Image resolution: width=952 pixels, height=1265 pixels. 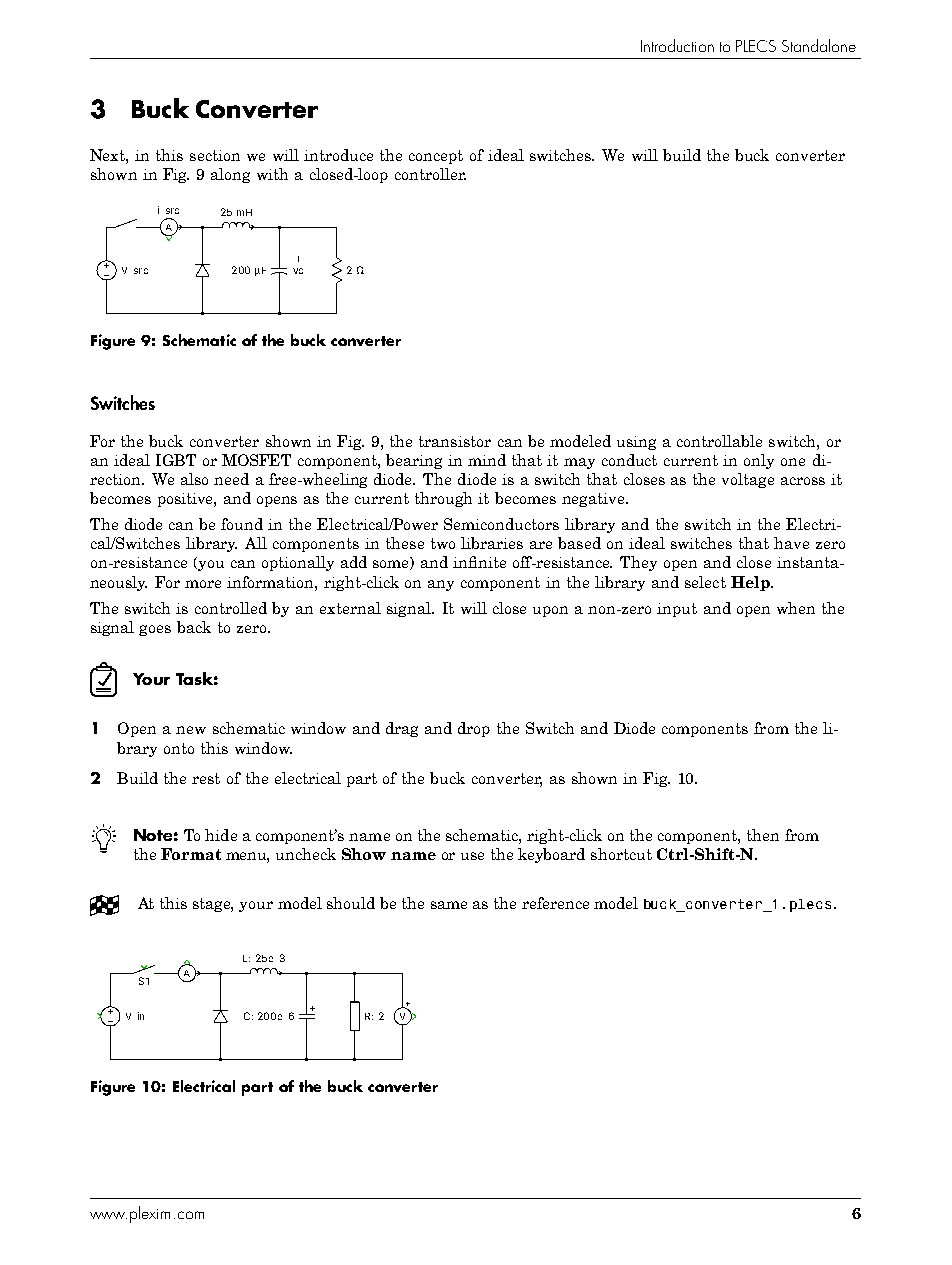 What do you see at coordinates (231, 479) in the screenshot?
I see `need` at bounding box center [231, 479].
